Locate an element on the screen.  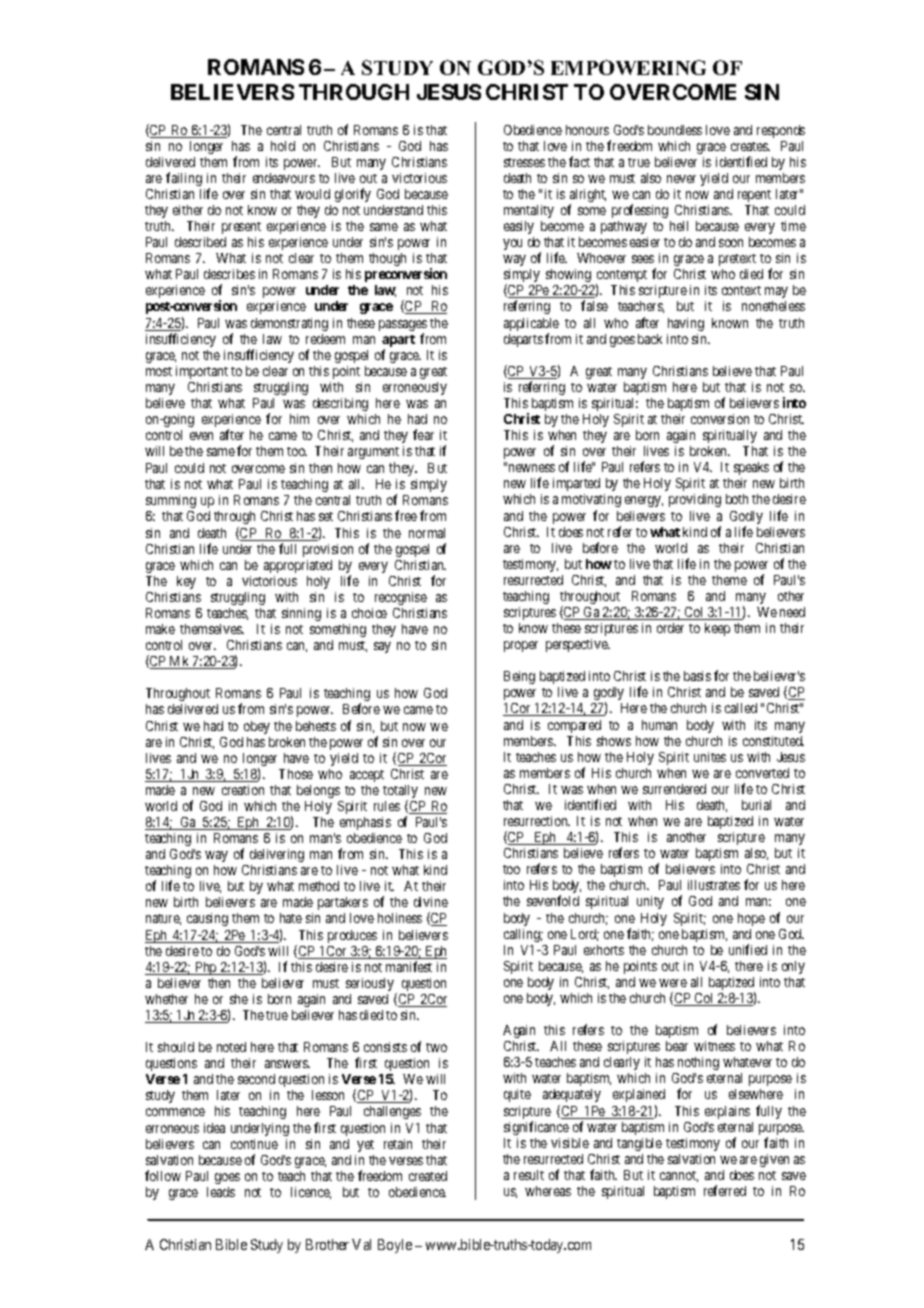
endeavours is located at coordinates (284, 178).
